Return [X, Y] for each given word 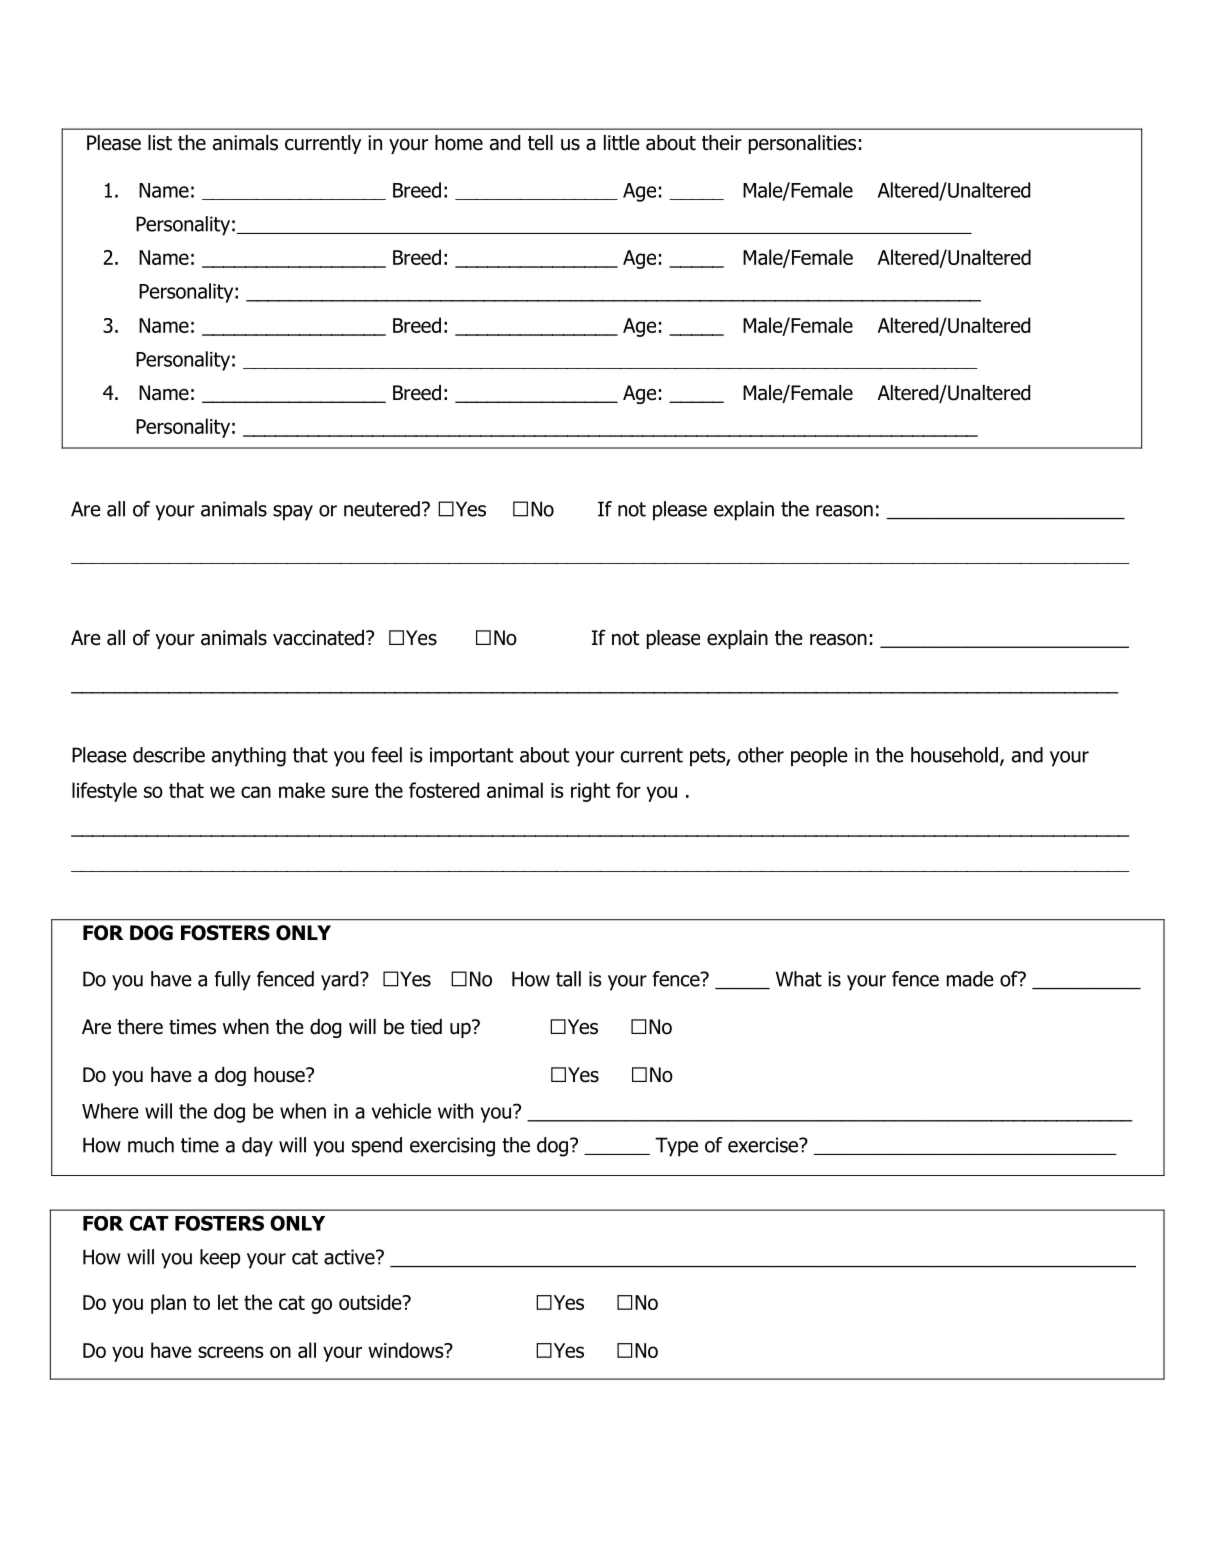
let [228, 1302]
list [160, 143]
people [819, 757]
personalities [802, 144]
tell [540, 143]
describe [169, 755]
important [471, 757]
